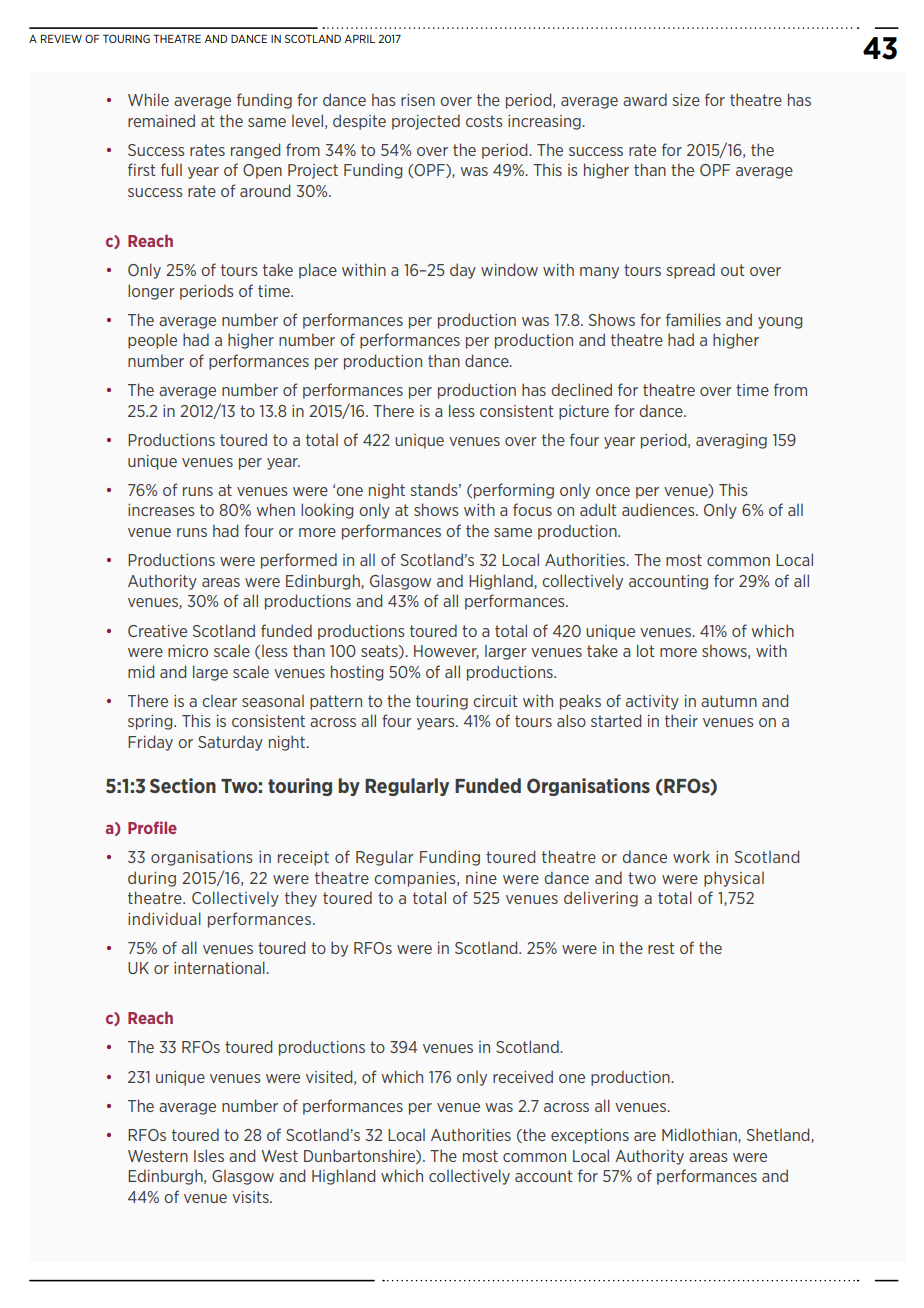 The image size is (924, 1308). What do you see at coordinates (209, 1155) in the document?
I see `Isles` at bounding box center [209, 1155].
